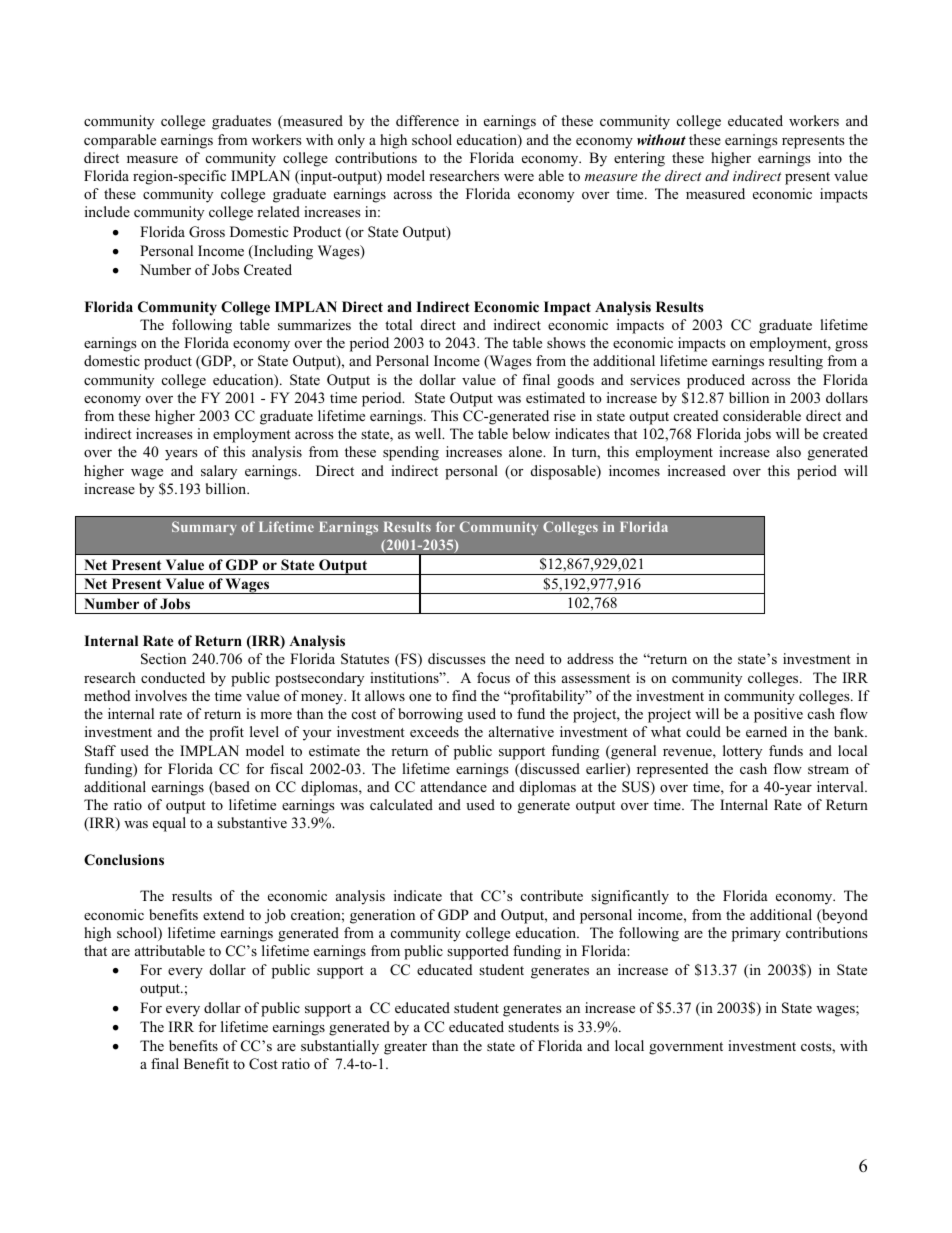  I want to click on into, so click(830, 157).
